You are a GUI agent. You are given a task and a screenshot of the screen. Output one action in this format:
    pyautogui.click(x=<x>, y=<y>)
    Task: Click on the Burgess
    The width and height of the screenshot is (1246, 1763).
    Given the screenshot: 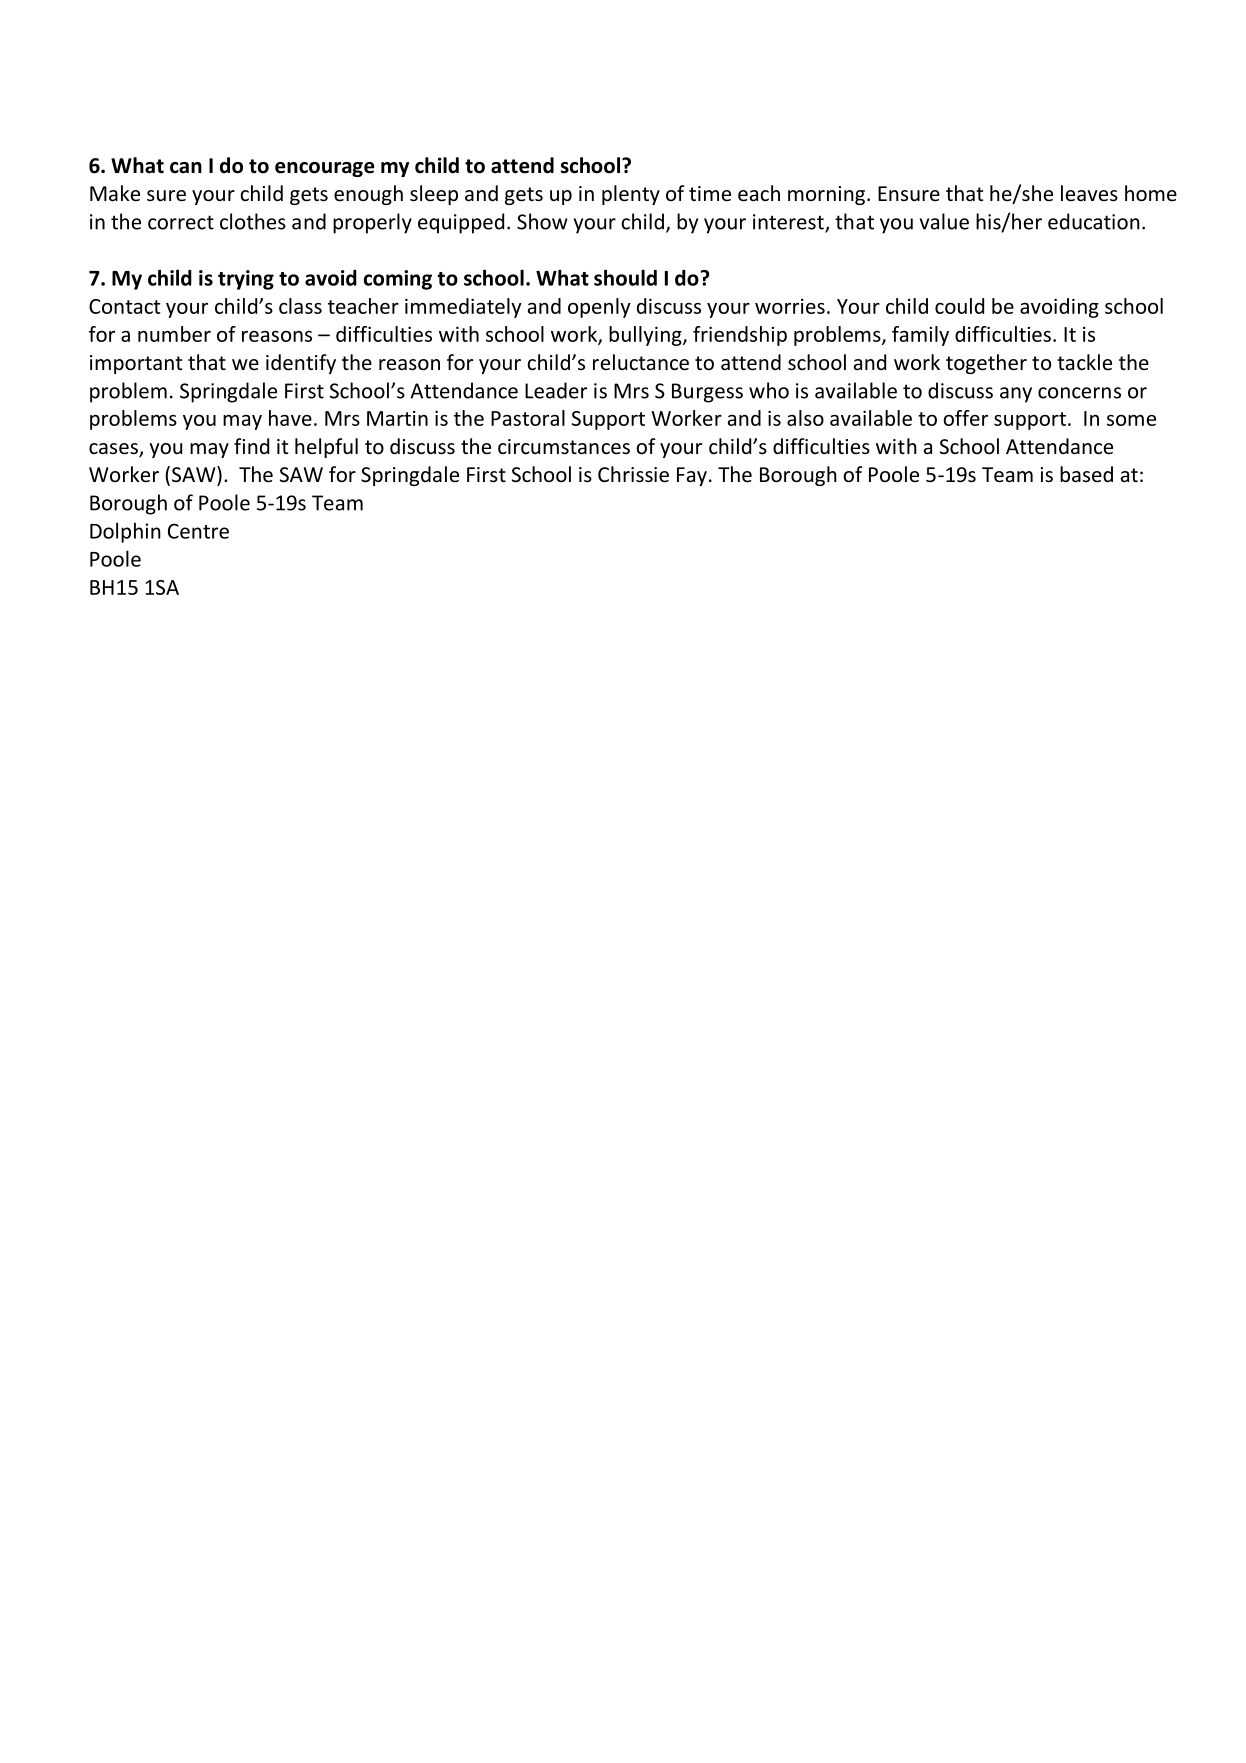 What is the action you would take?
    pyautogui.click(x=707, y=393)
